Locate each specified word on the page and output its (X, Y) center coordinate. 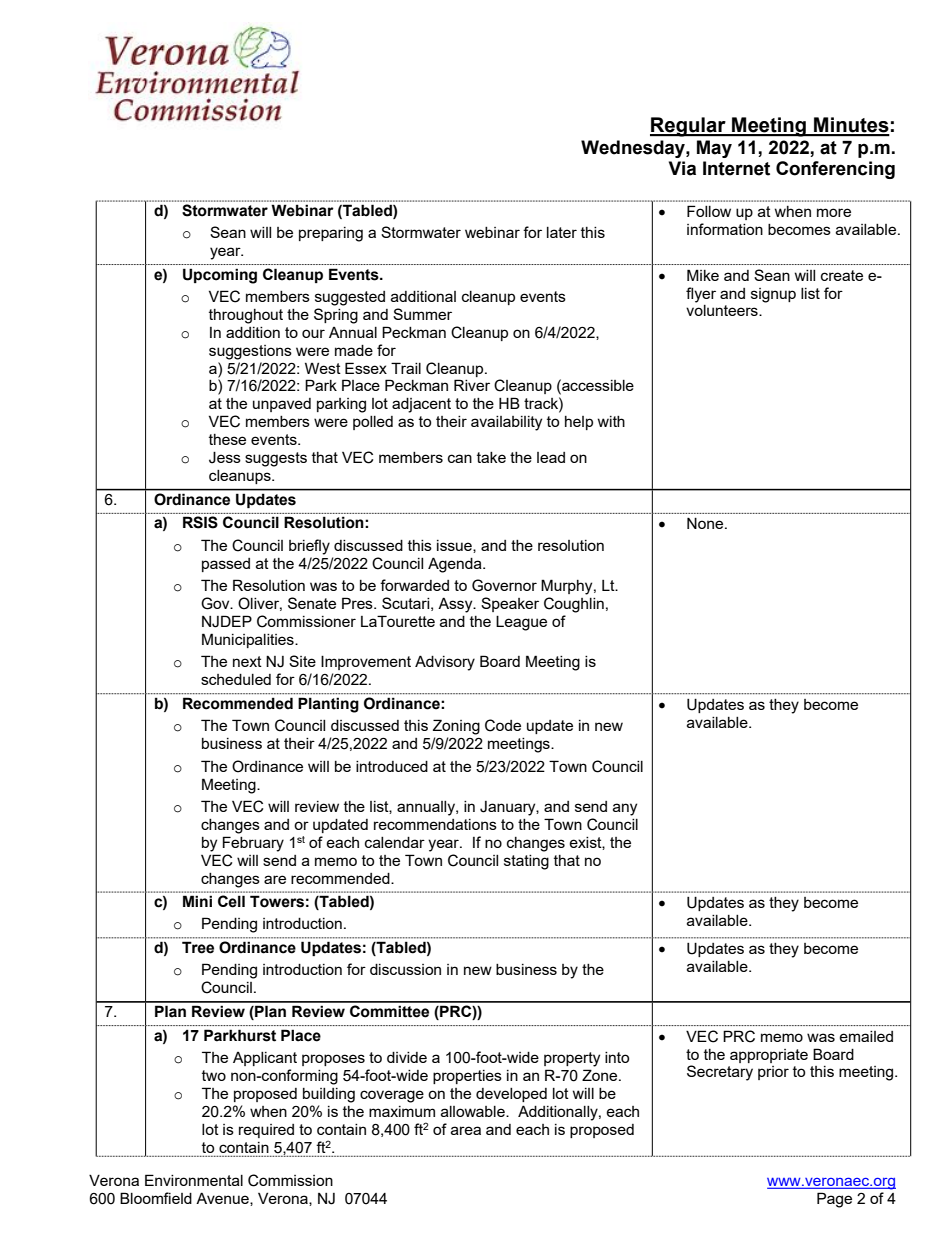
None (706, 523)
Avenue (223, 1199)
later (562, 232)
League (521, 623)
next (247, 661)
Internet (736, 168)
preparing (331, 234)
